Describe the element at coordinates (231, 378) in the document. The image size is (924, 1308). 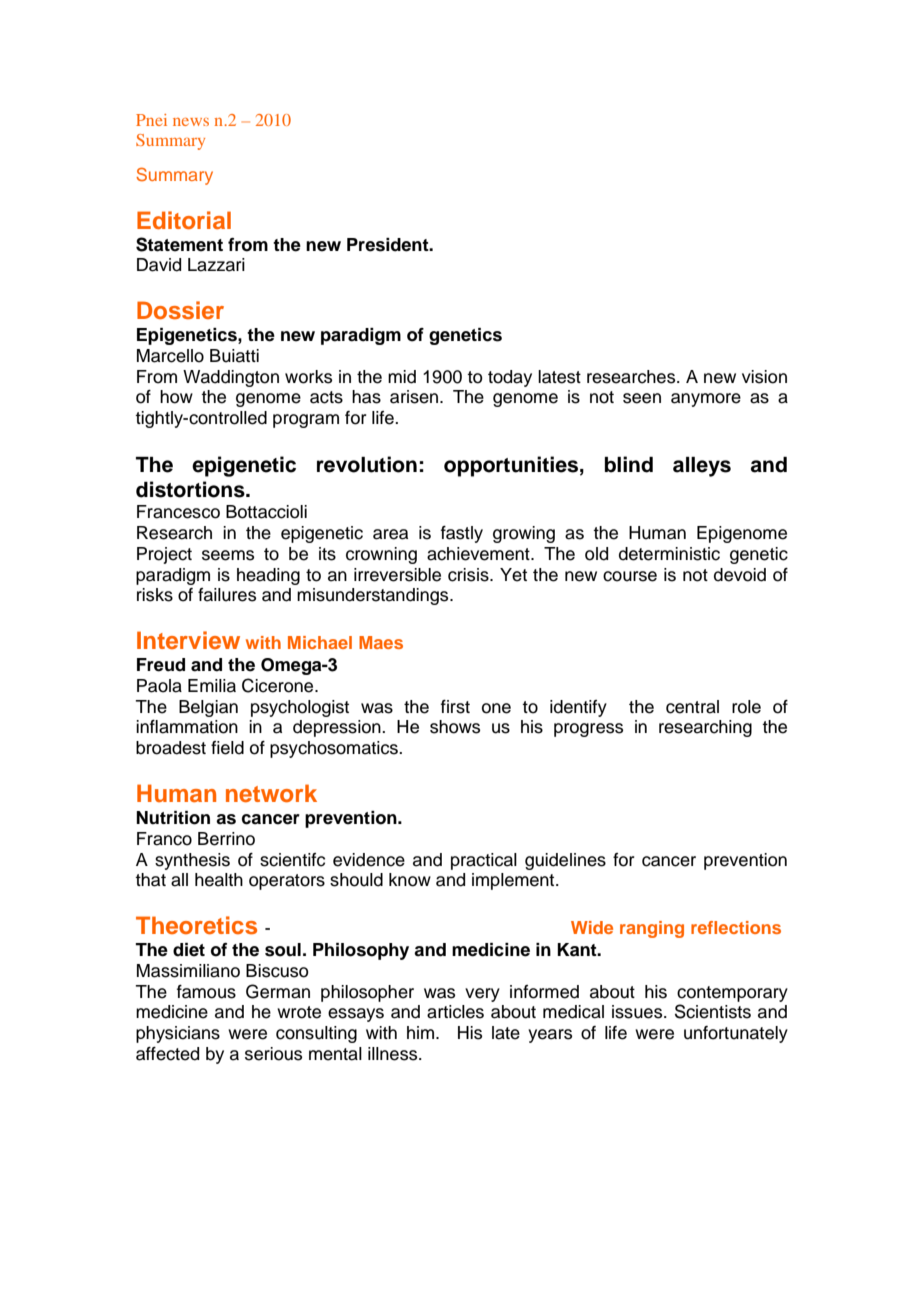
I see `Waddington` at that location.
